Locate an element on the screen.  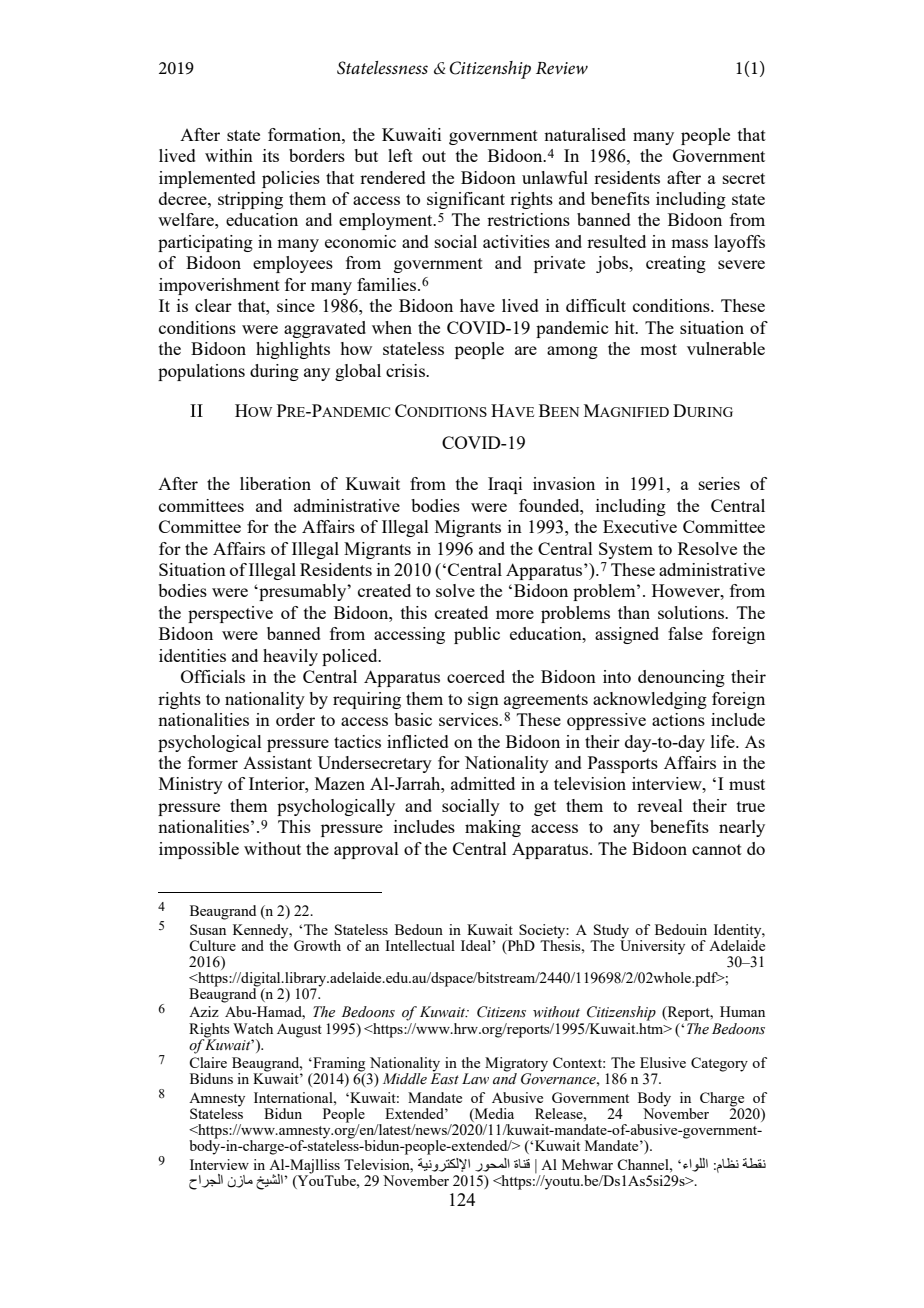
crisis is located at coordinates (406, 370).
